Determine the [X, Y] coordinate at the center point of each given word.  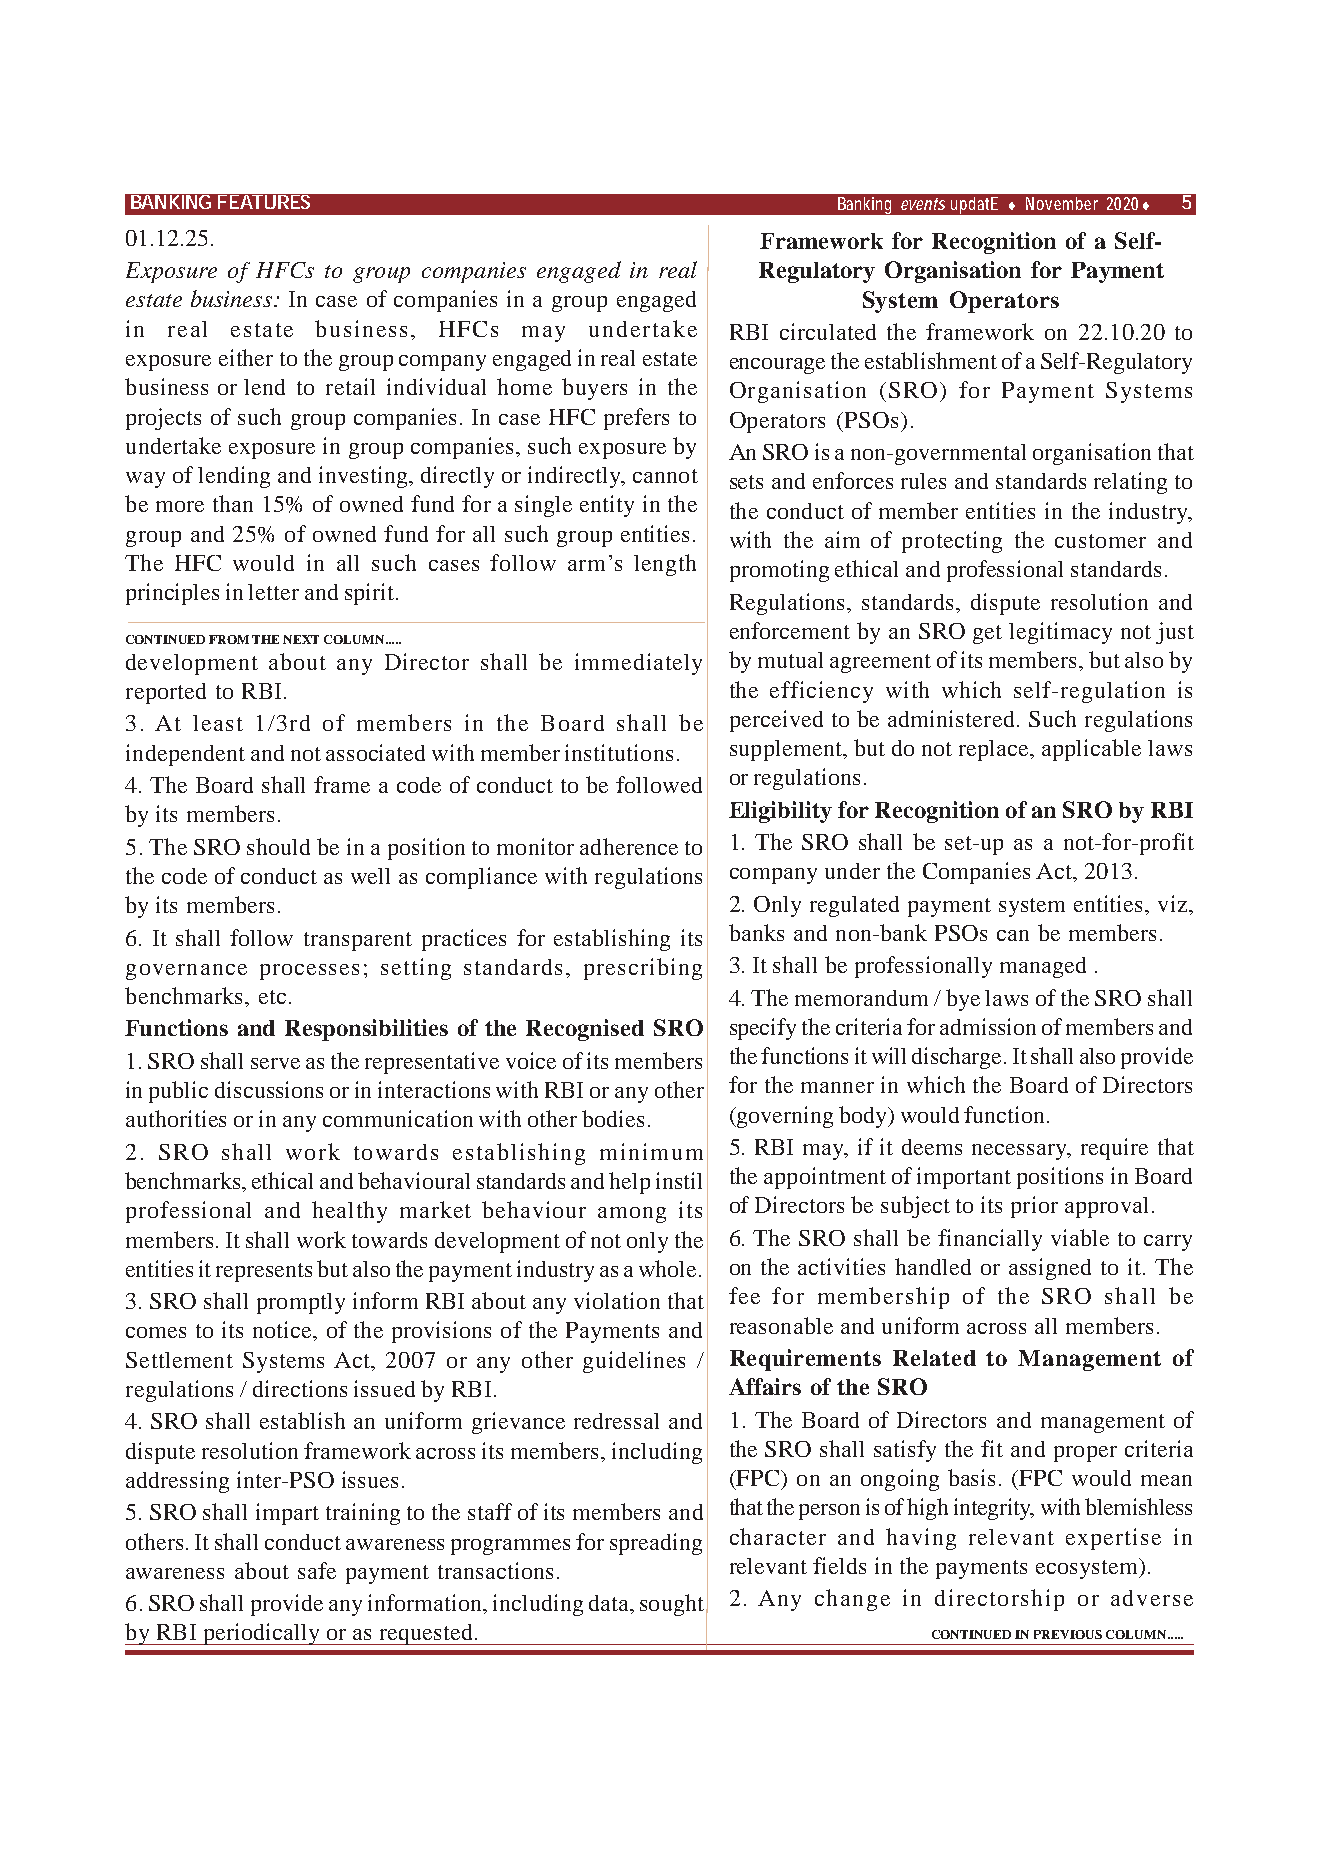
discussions [269, 1089]
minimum [651, 1151]
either [246, 357]
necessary [1020, 1152]
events [923, 204]
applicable [1091, 750]
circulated [828, 331]
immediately [638, 664]
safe [317, 1570]
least [218, 723]
